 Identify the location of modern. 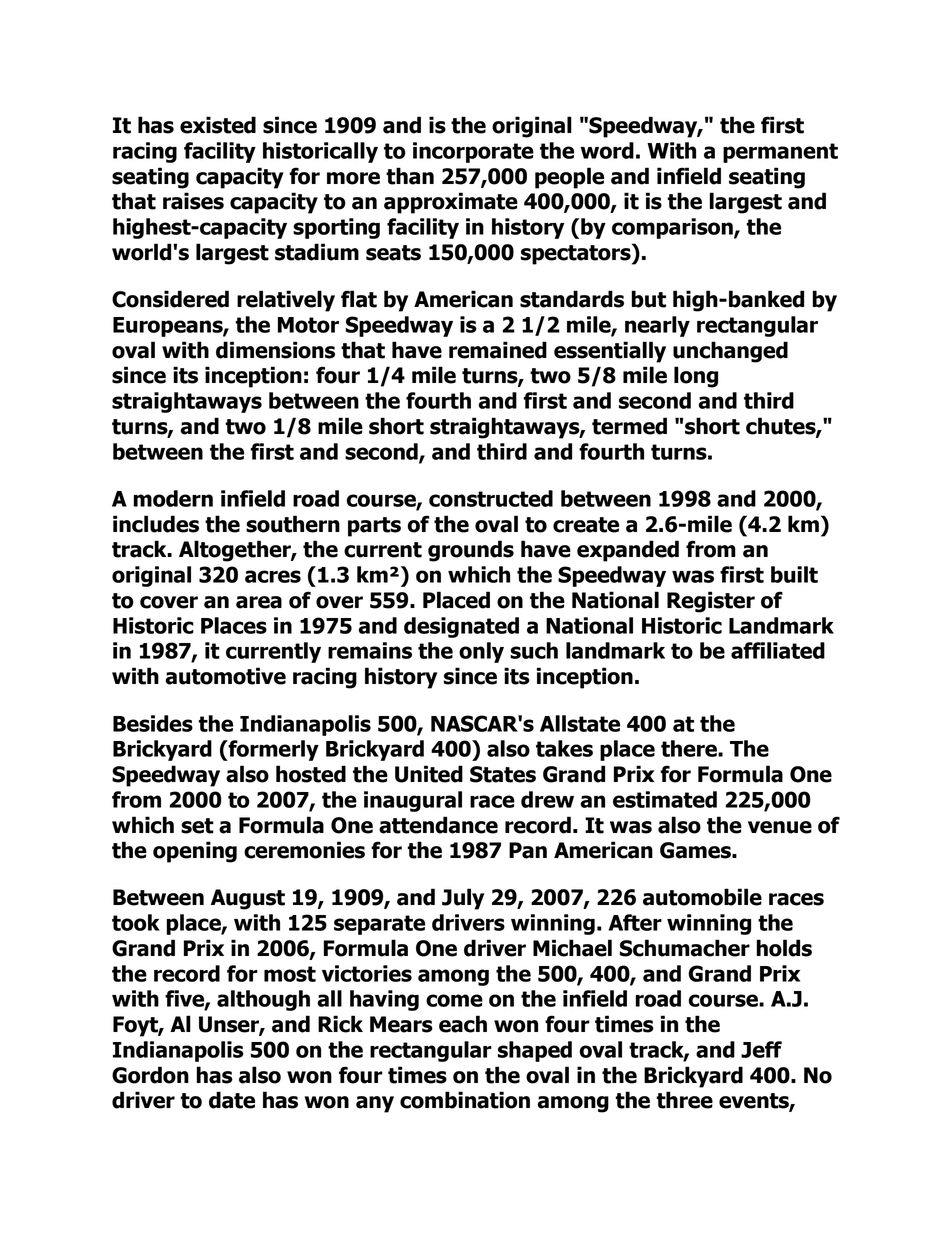
(173, 498).
